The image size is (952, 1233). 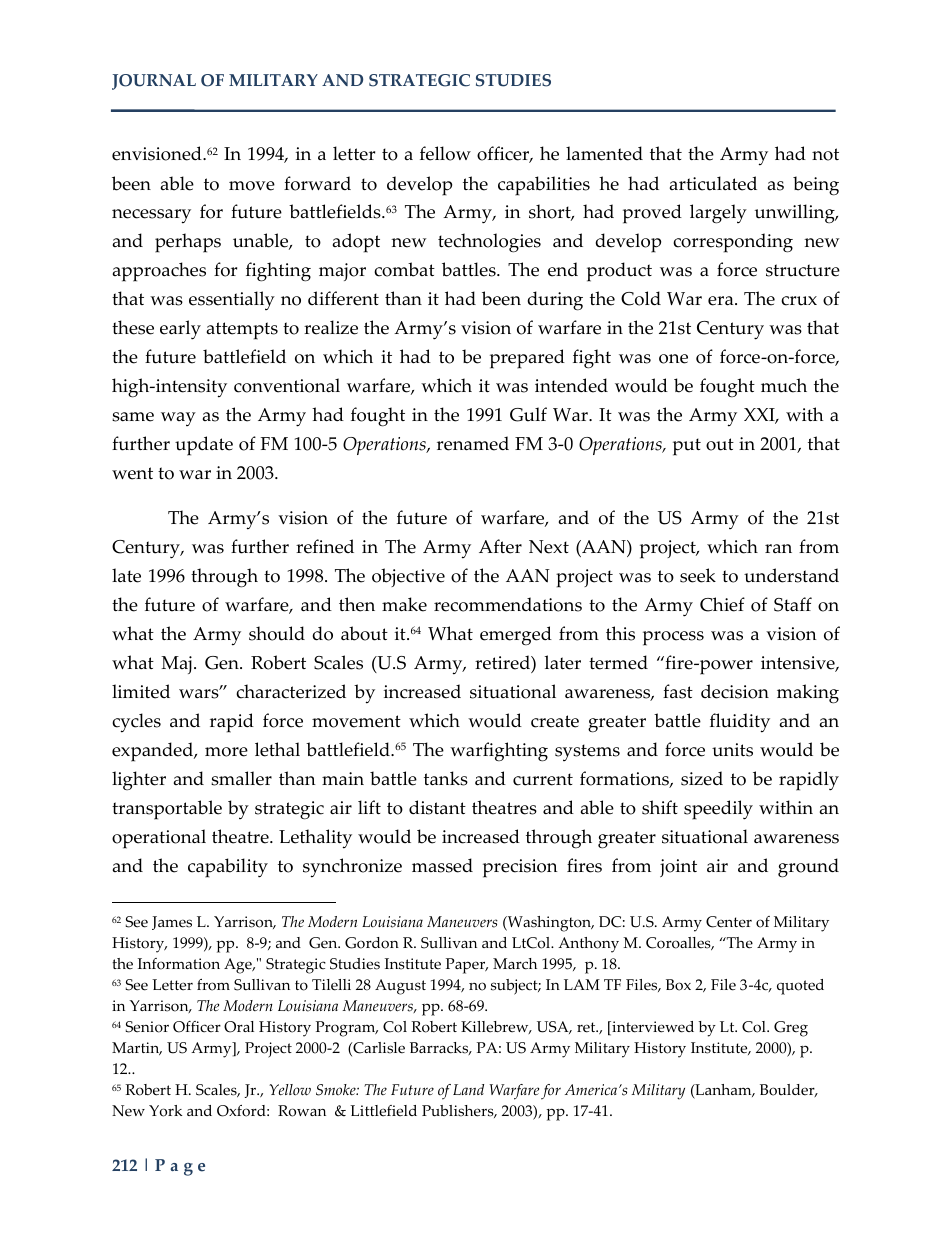 I want to click on during, so click(x=555, y=301).
